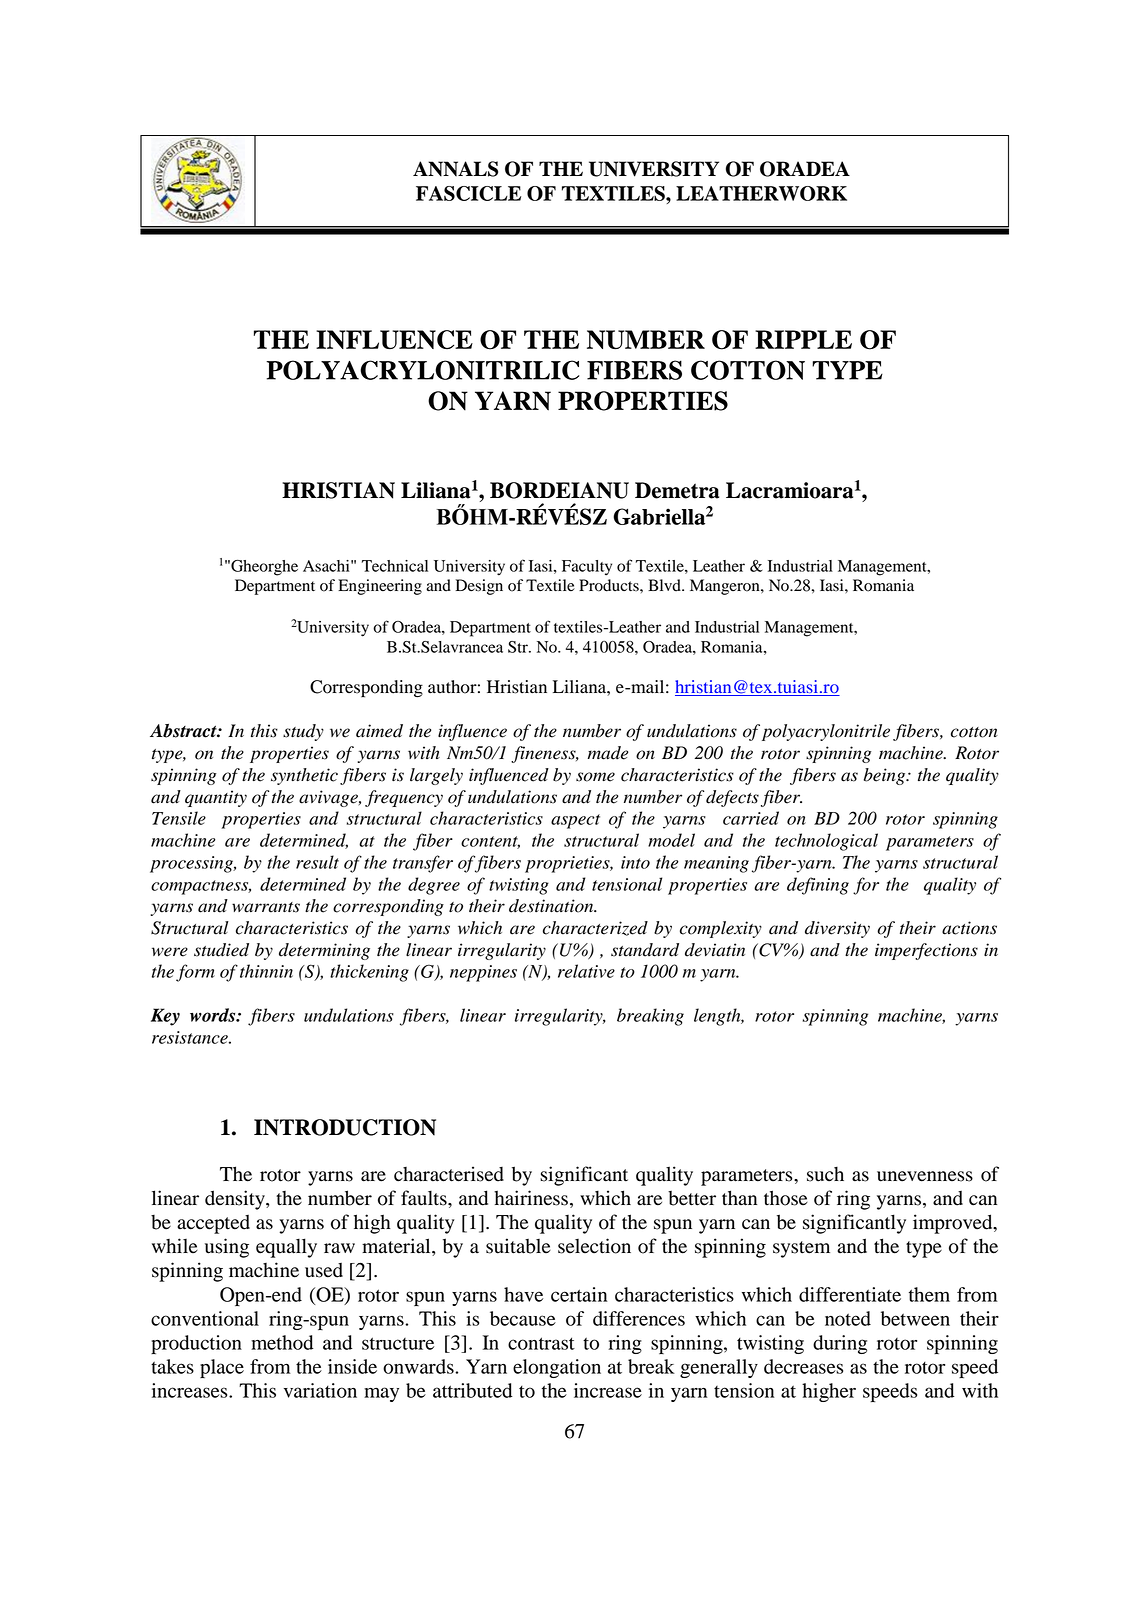 This image has width=1133, height=1602. What do you see at coordinates (304, 776) in the image?
I see `synthetic` at bounding box center [304, 776].
